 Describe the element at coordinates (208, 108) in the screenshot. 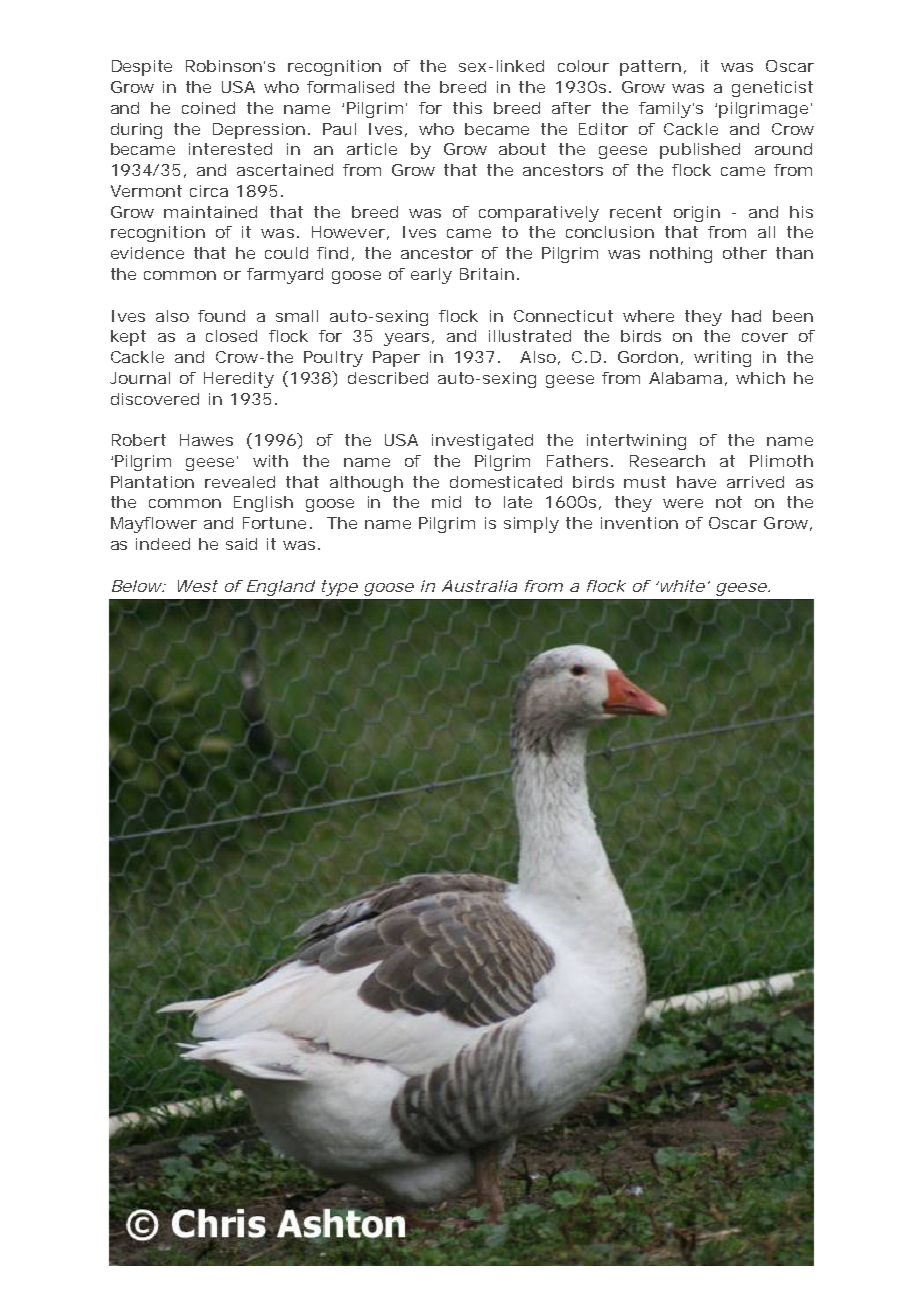

I see `coined` at that location.
